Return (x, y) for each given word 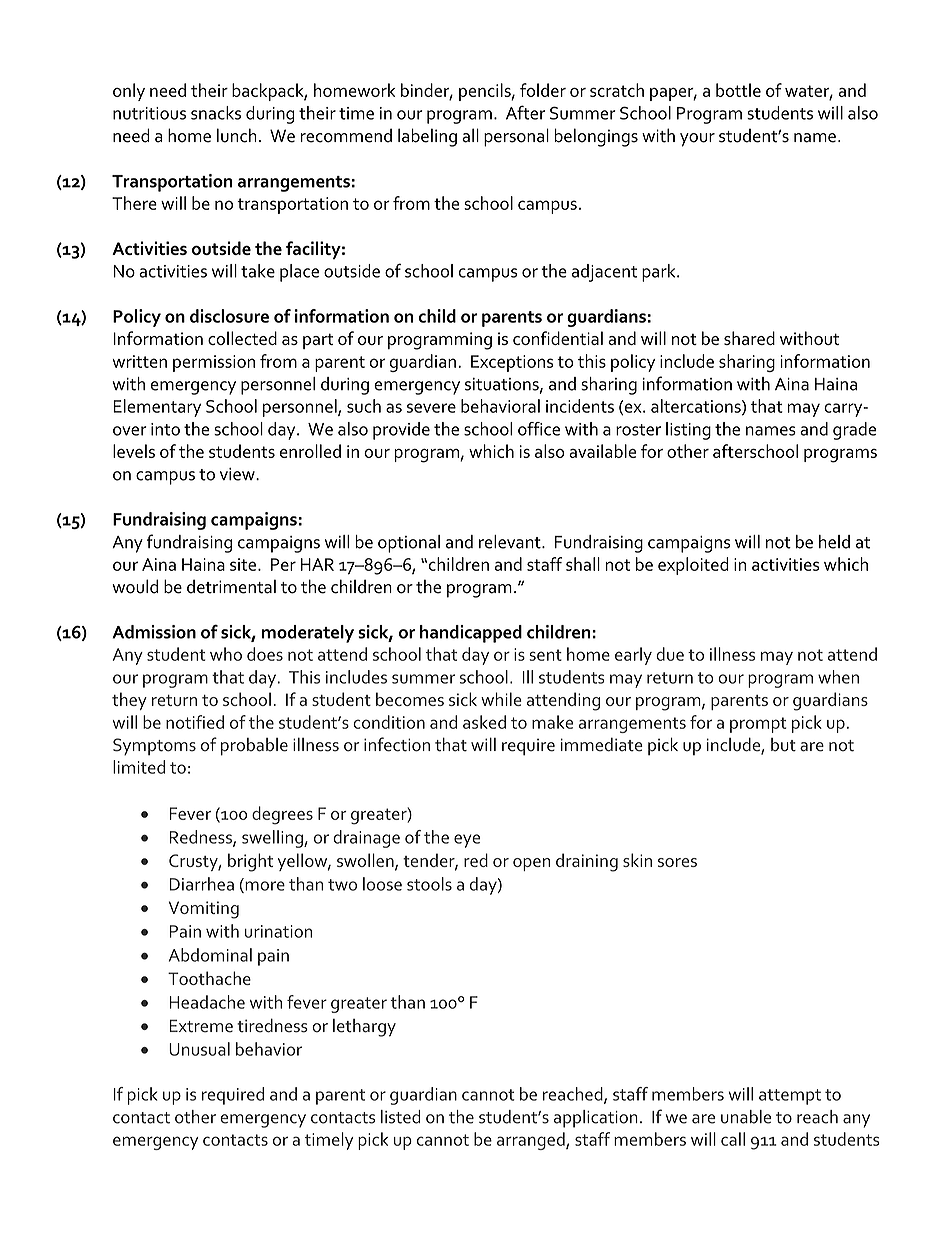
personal (516, 137)
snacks (216, 113)
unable (746, 1117)
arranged (532, 1141)
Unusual (199, 1049)
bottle (738, 90)
